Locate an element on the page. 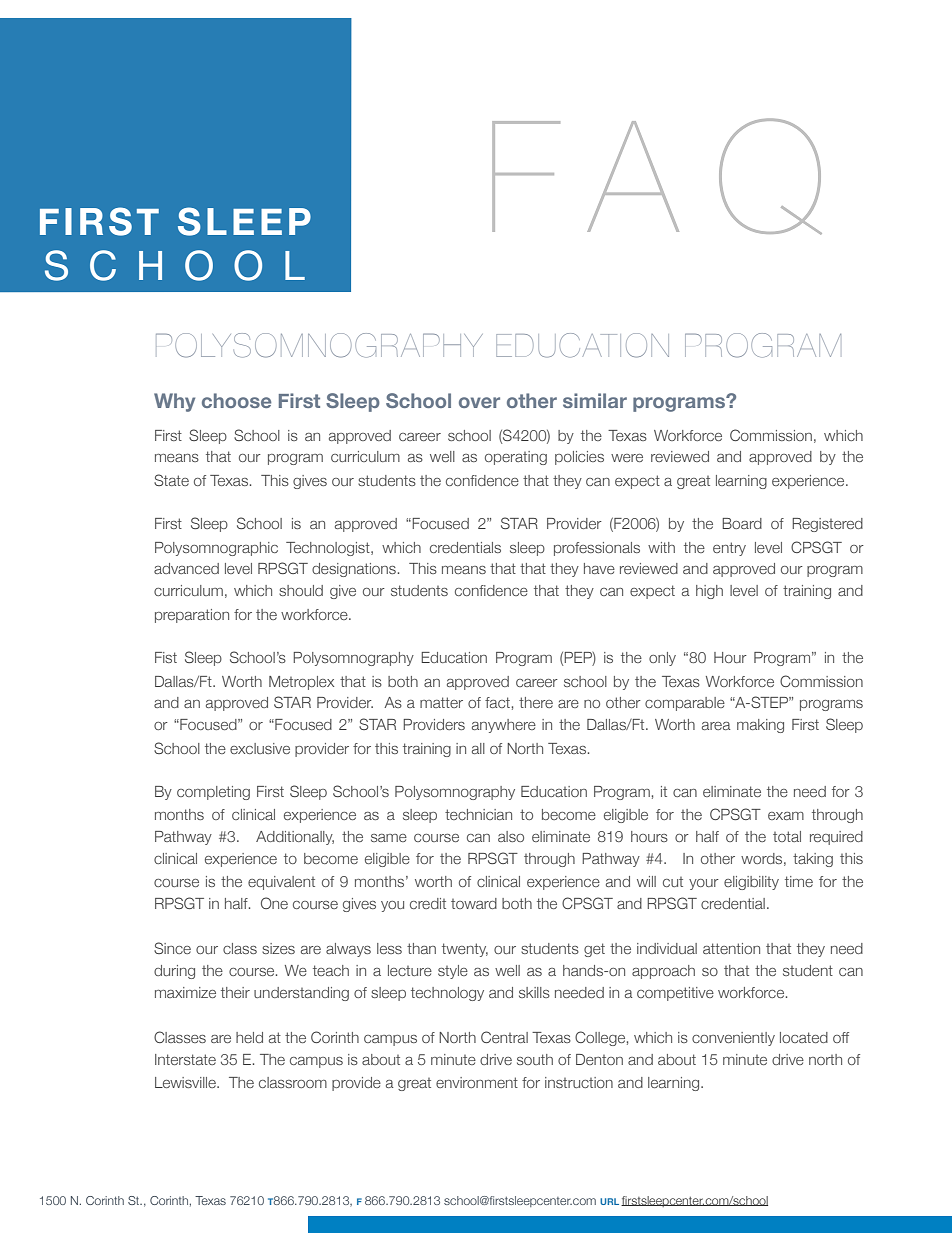 The width and height of the document is (952, 1233). fact is located at coordinates (497, 702).
